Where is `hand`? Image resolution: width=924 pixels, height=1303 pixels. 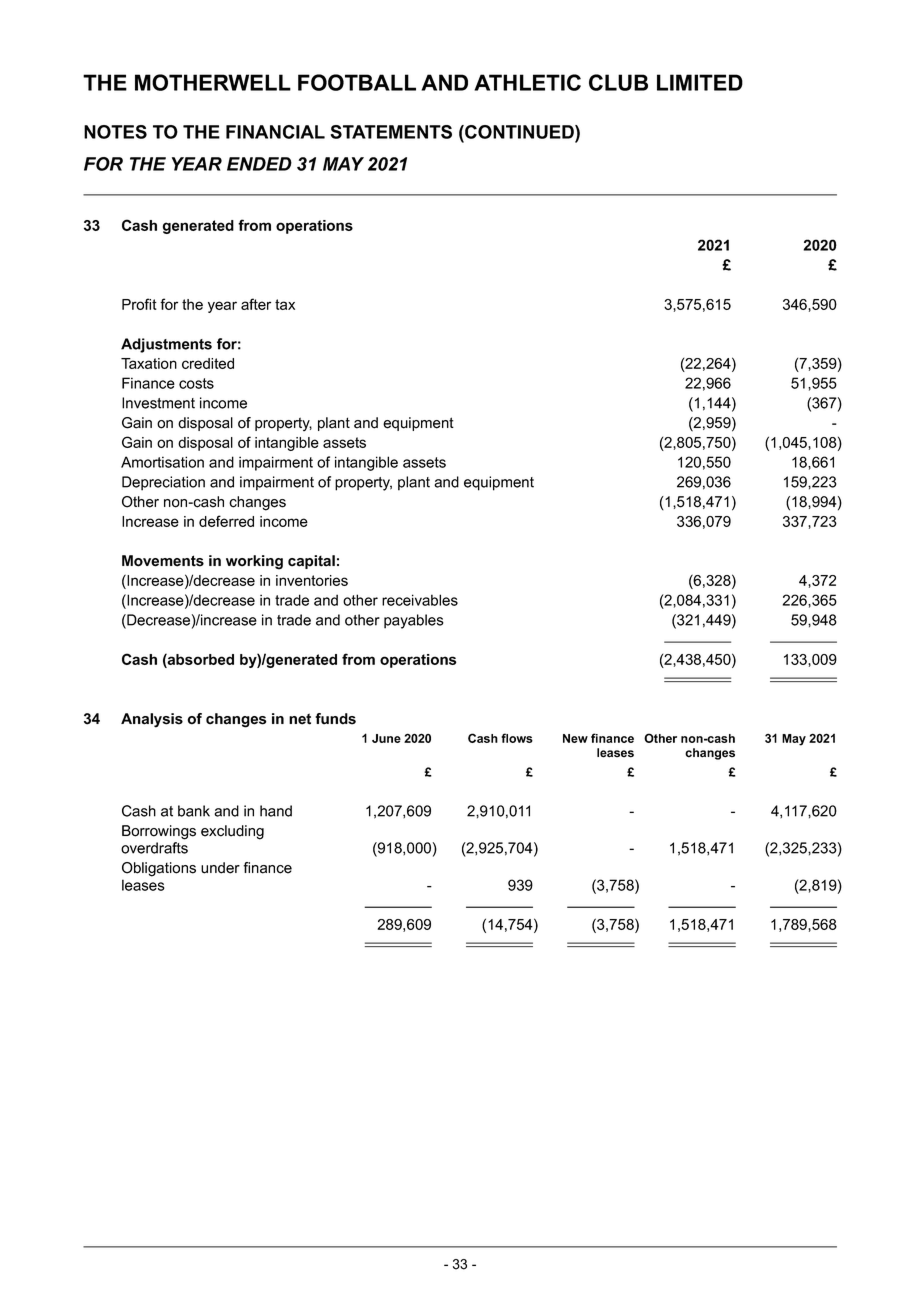 hand is located at coordinates (276, 811).
